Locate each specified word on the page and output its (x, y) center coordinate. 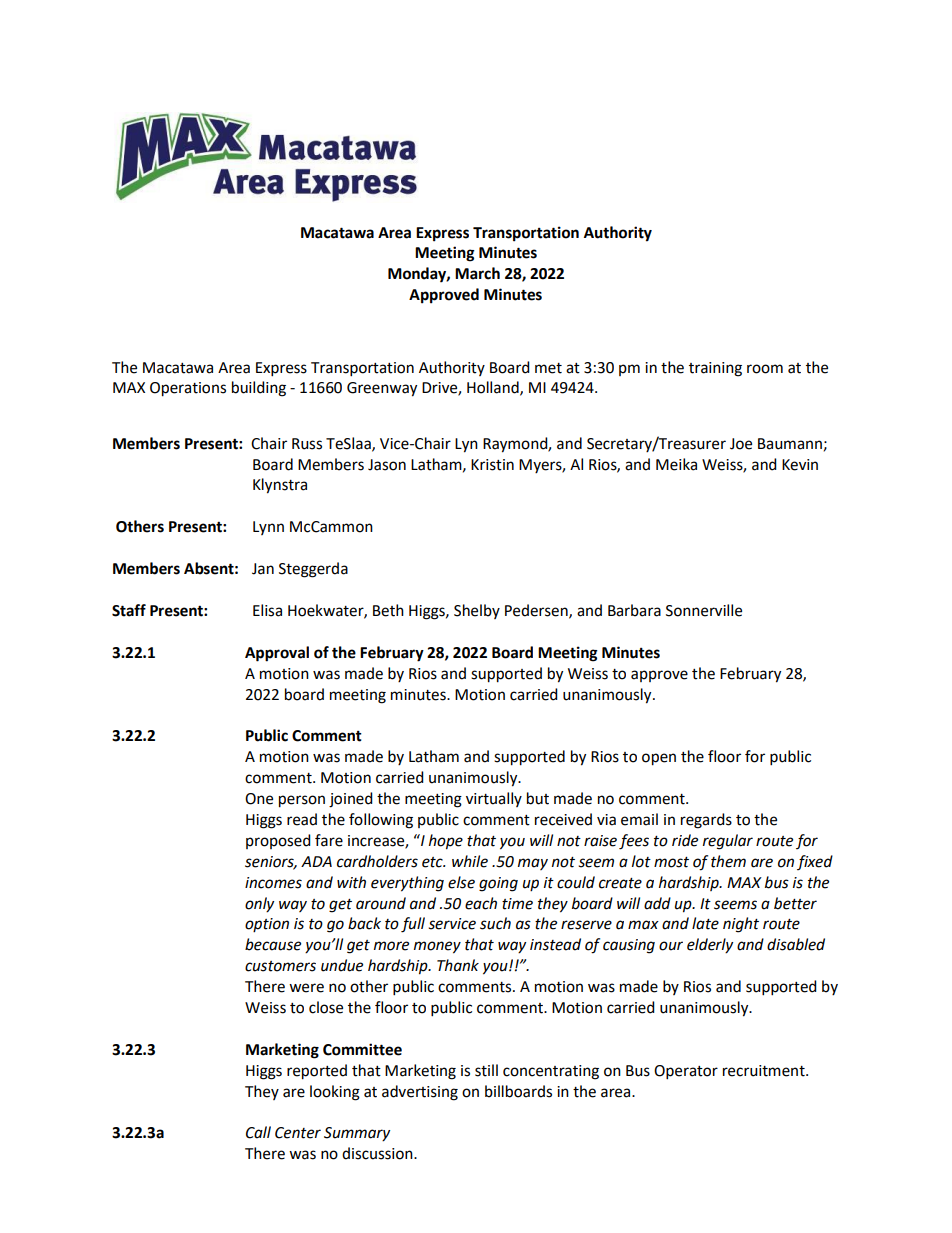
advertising (420, 1093)
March (477, 273)
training (715, 369)
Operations (188, 389)
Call (258, 1132)
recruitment (765, 1071)
